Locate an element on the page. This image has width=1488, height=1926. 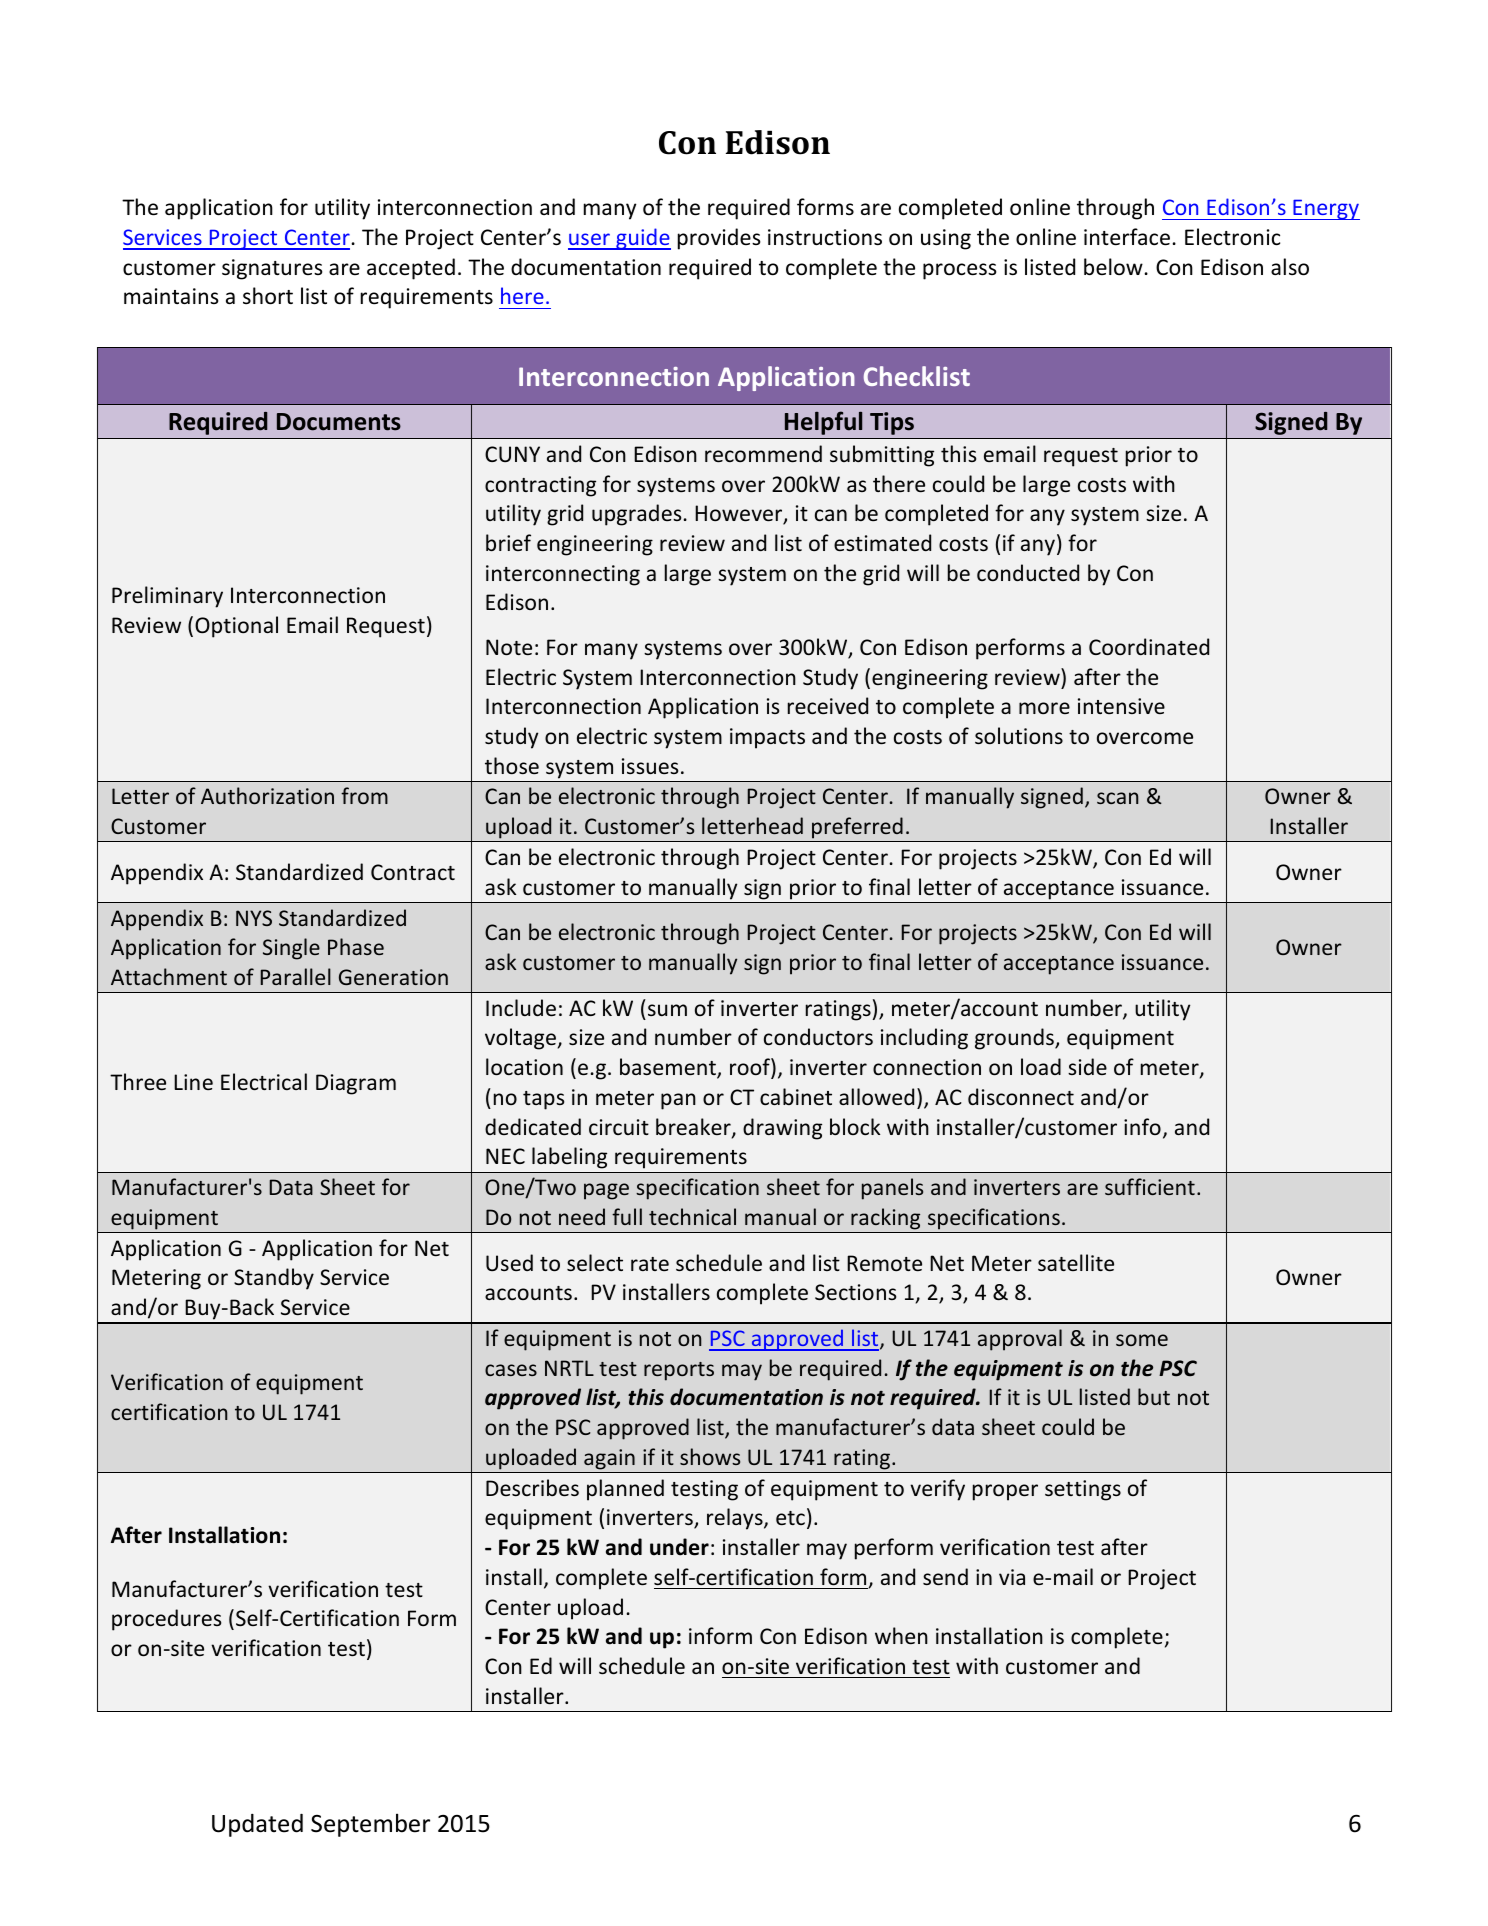
Updated is located at coordinates (257, 1825).
